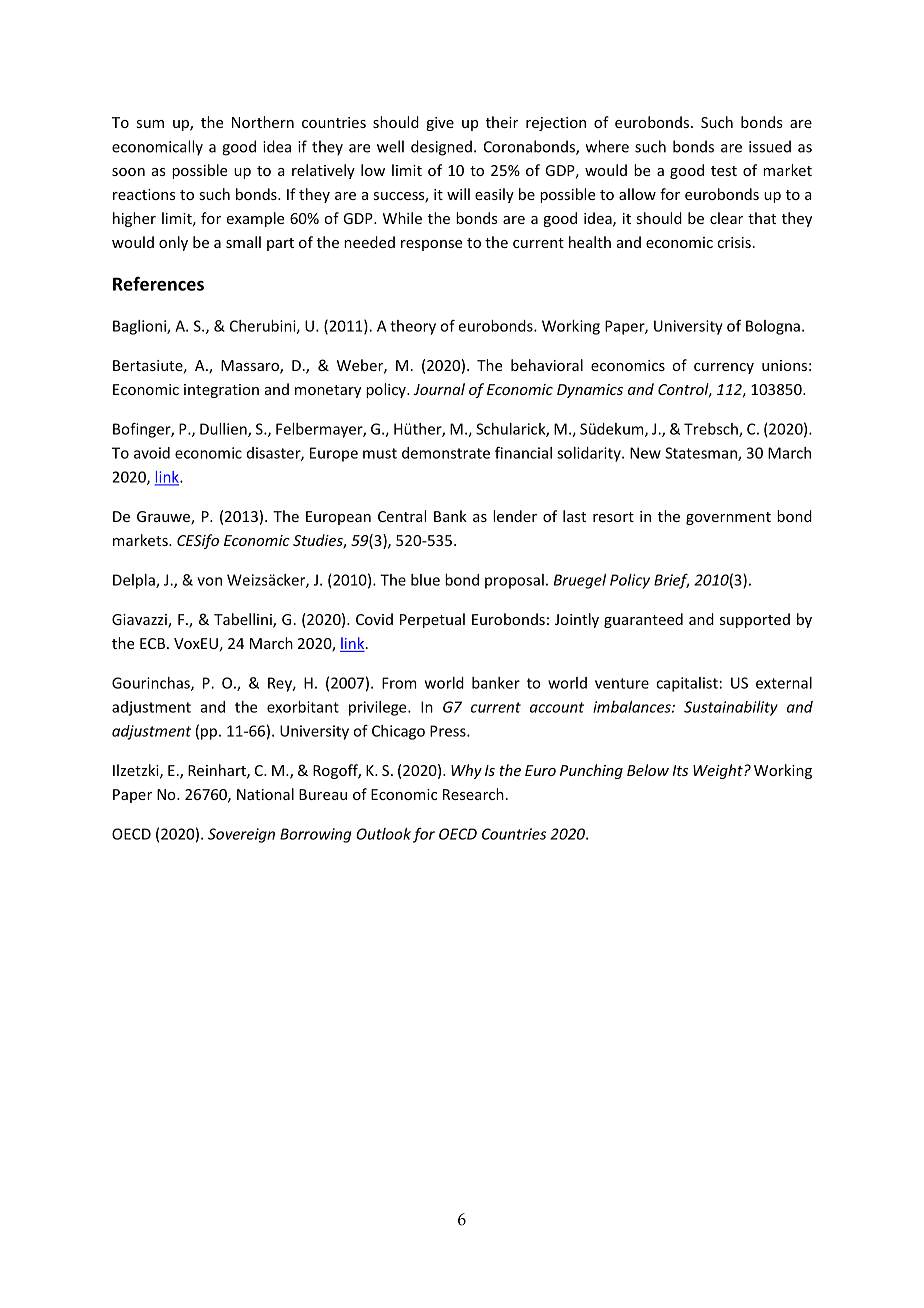  What do you see at coordinates (439, 389) in the screenshot?
I see `Journal` at bounding box center [439, 389].
